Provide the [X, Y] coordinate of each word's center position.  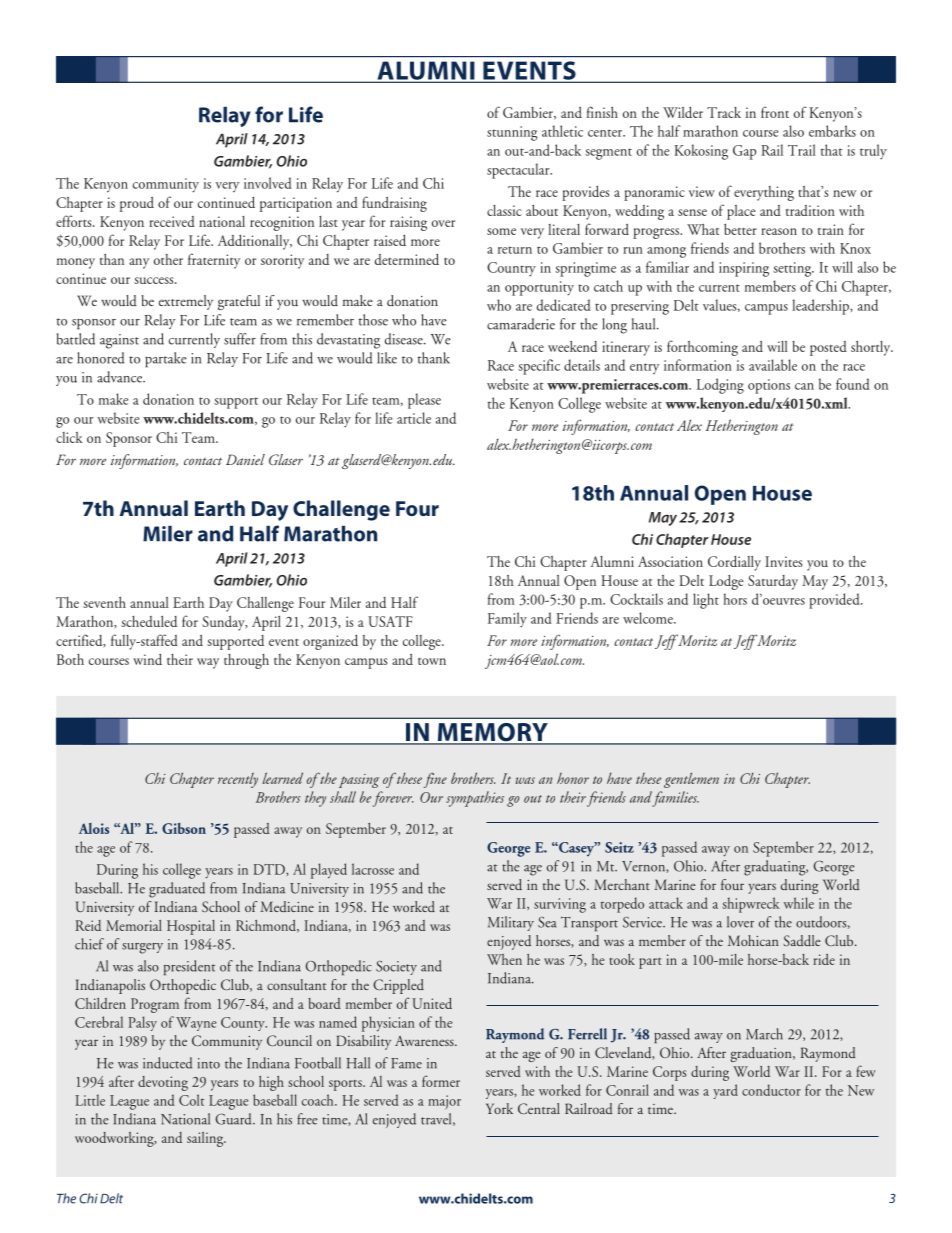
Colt [192, 1100]
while [799, 903]
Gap [744, 152]
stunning [512, 133]
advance [120, 377]
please [424, 401]
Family [507, 619]
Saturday [773, 582]
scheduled [149, 621]
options [769, 386]
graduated [177, 890]
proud [137, 204]
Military [511, 923]
